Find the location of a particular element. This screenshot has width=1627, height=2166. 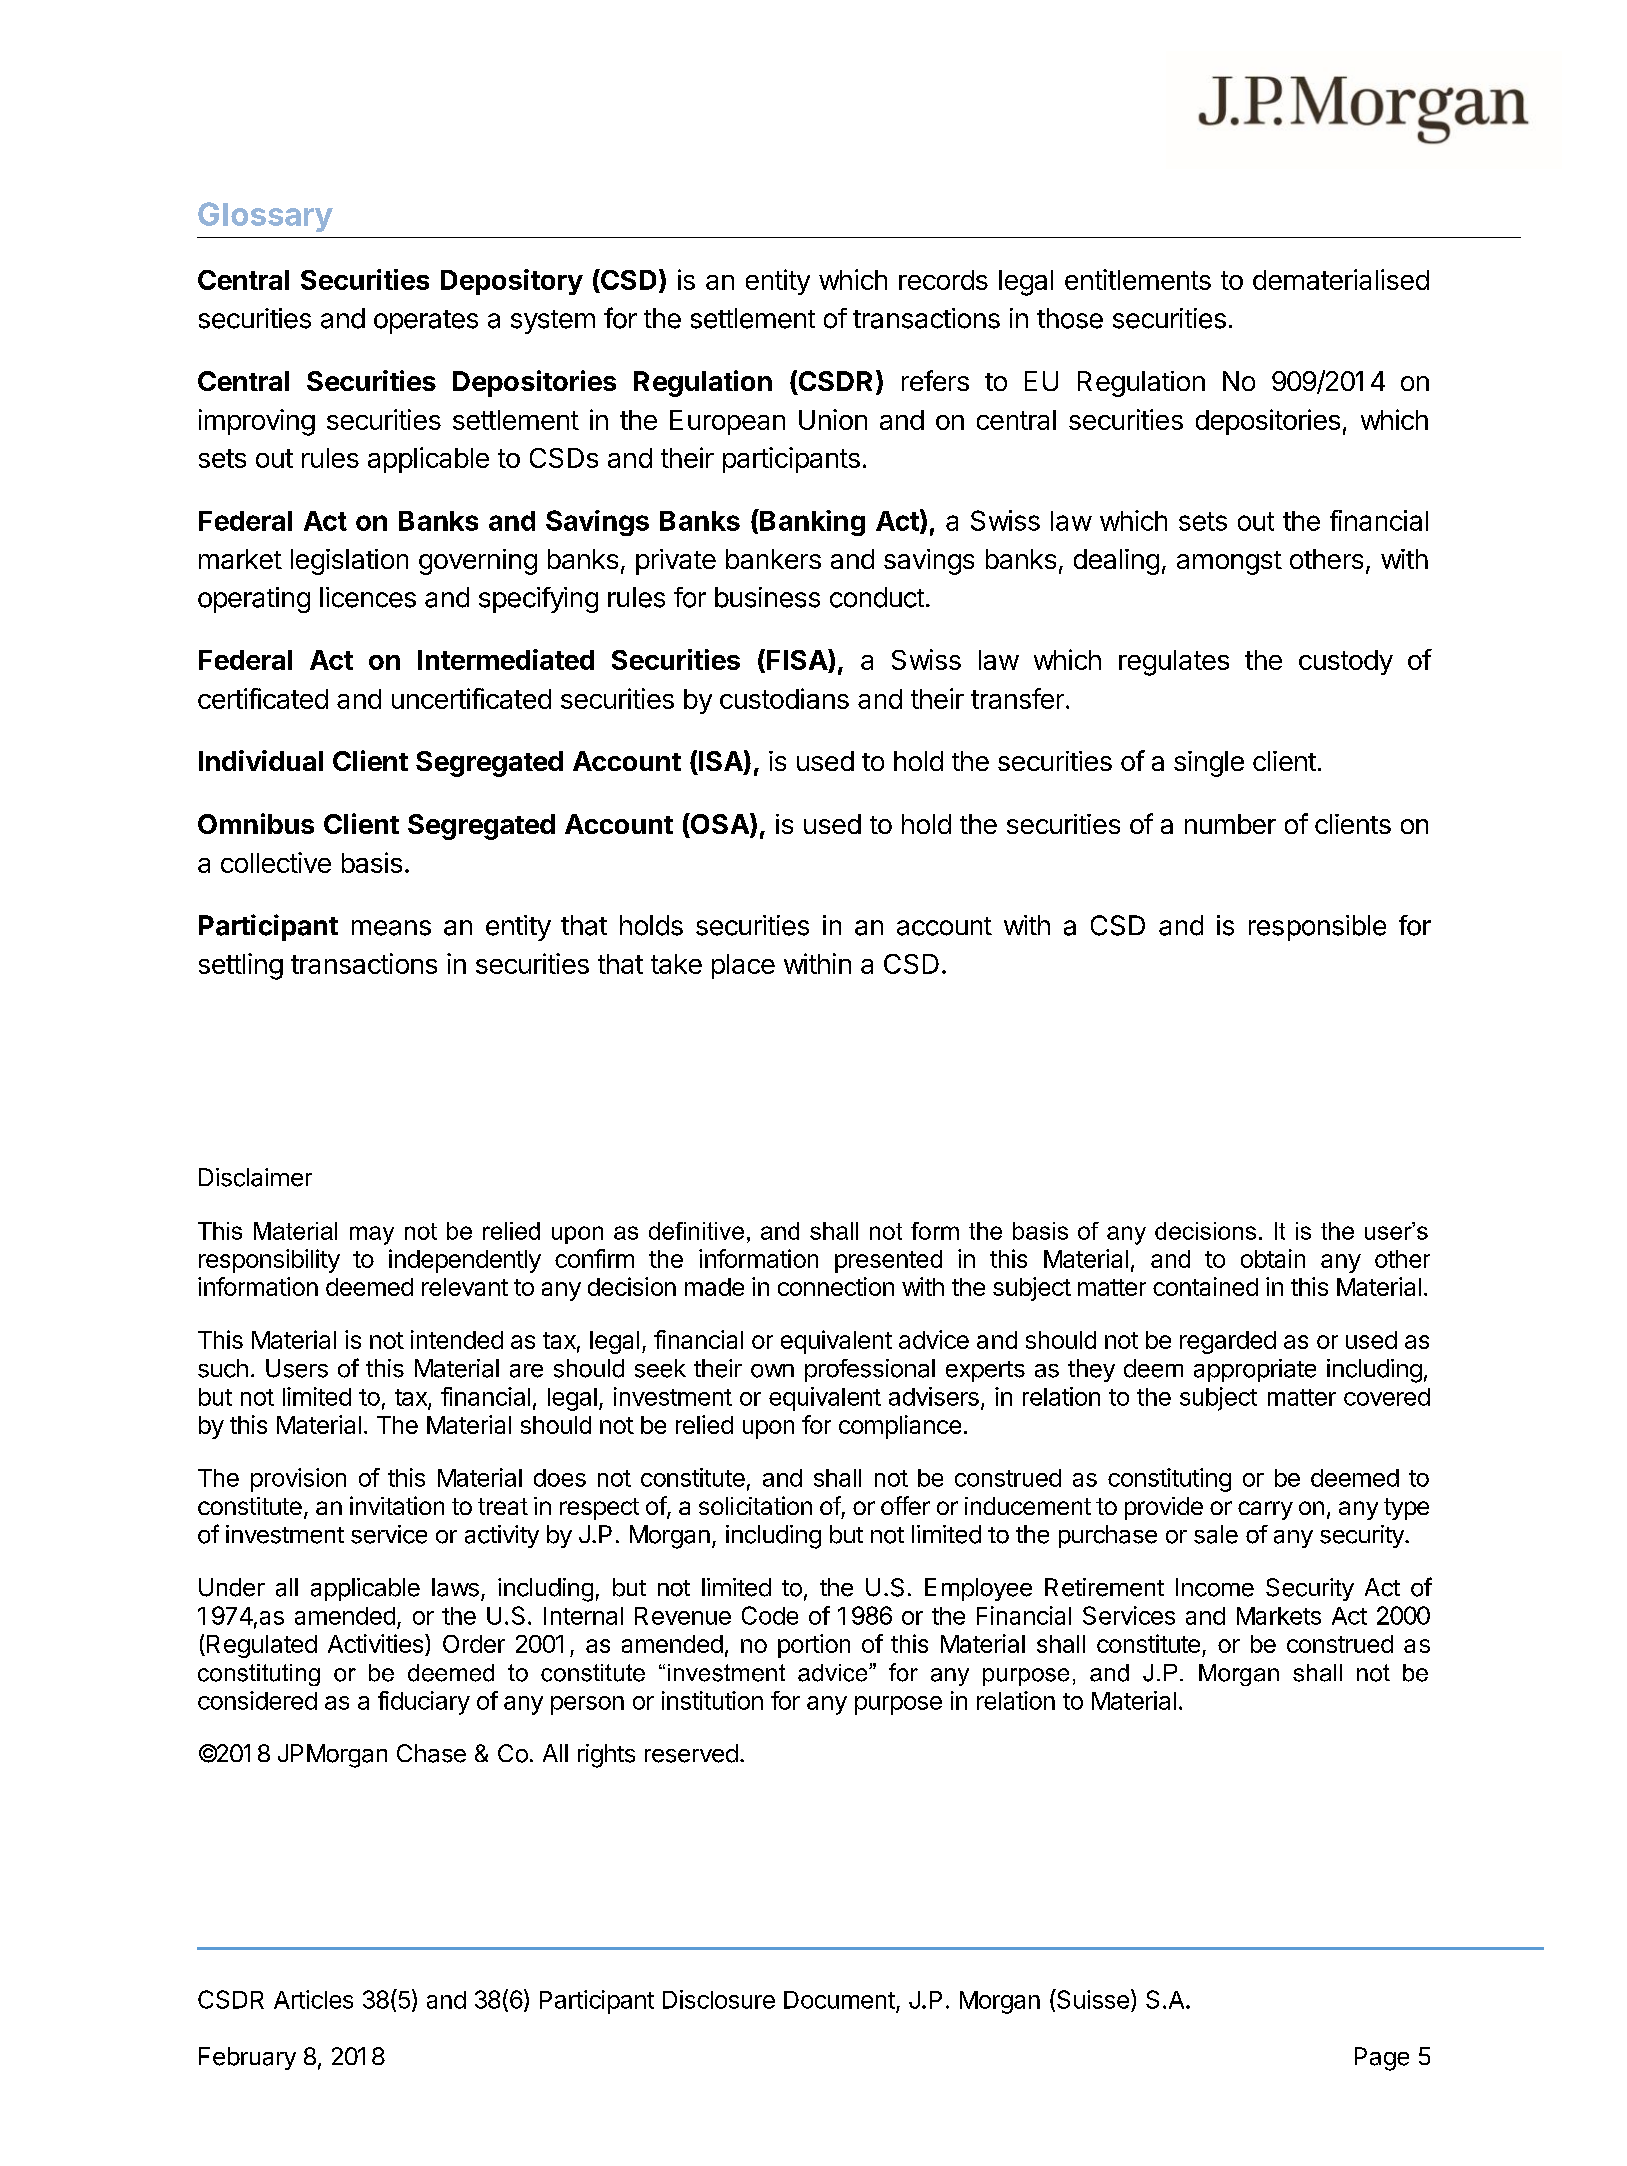

entitlements is located at coordinates (1138, 279).
